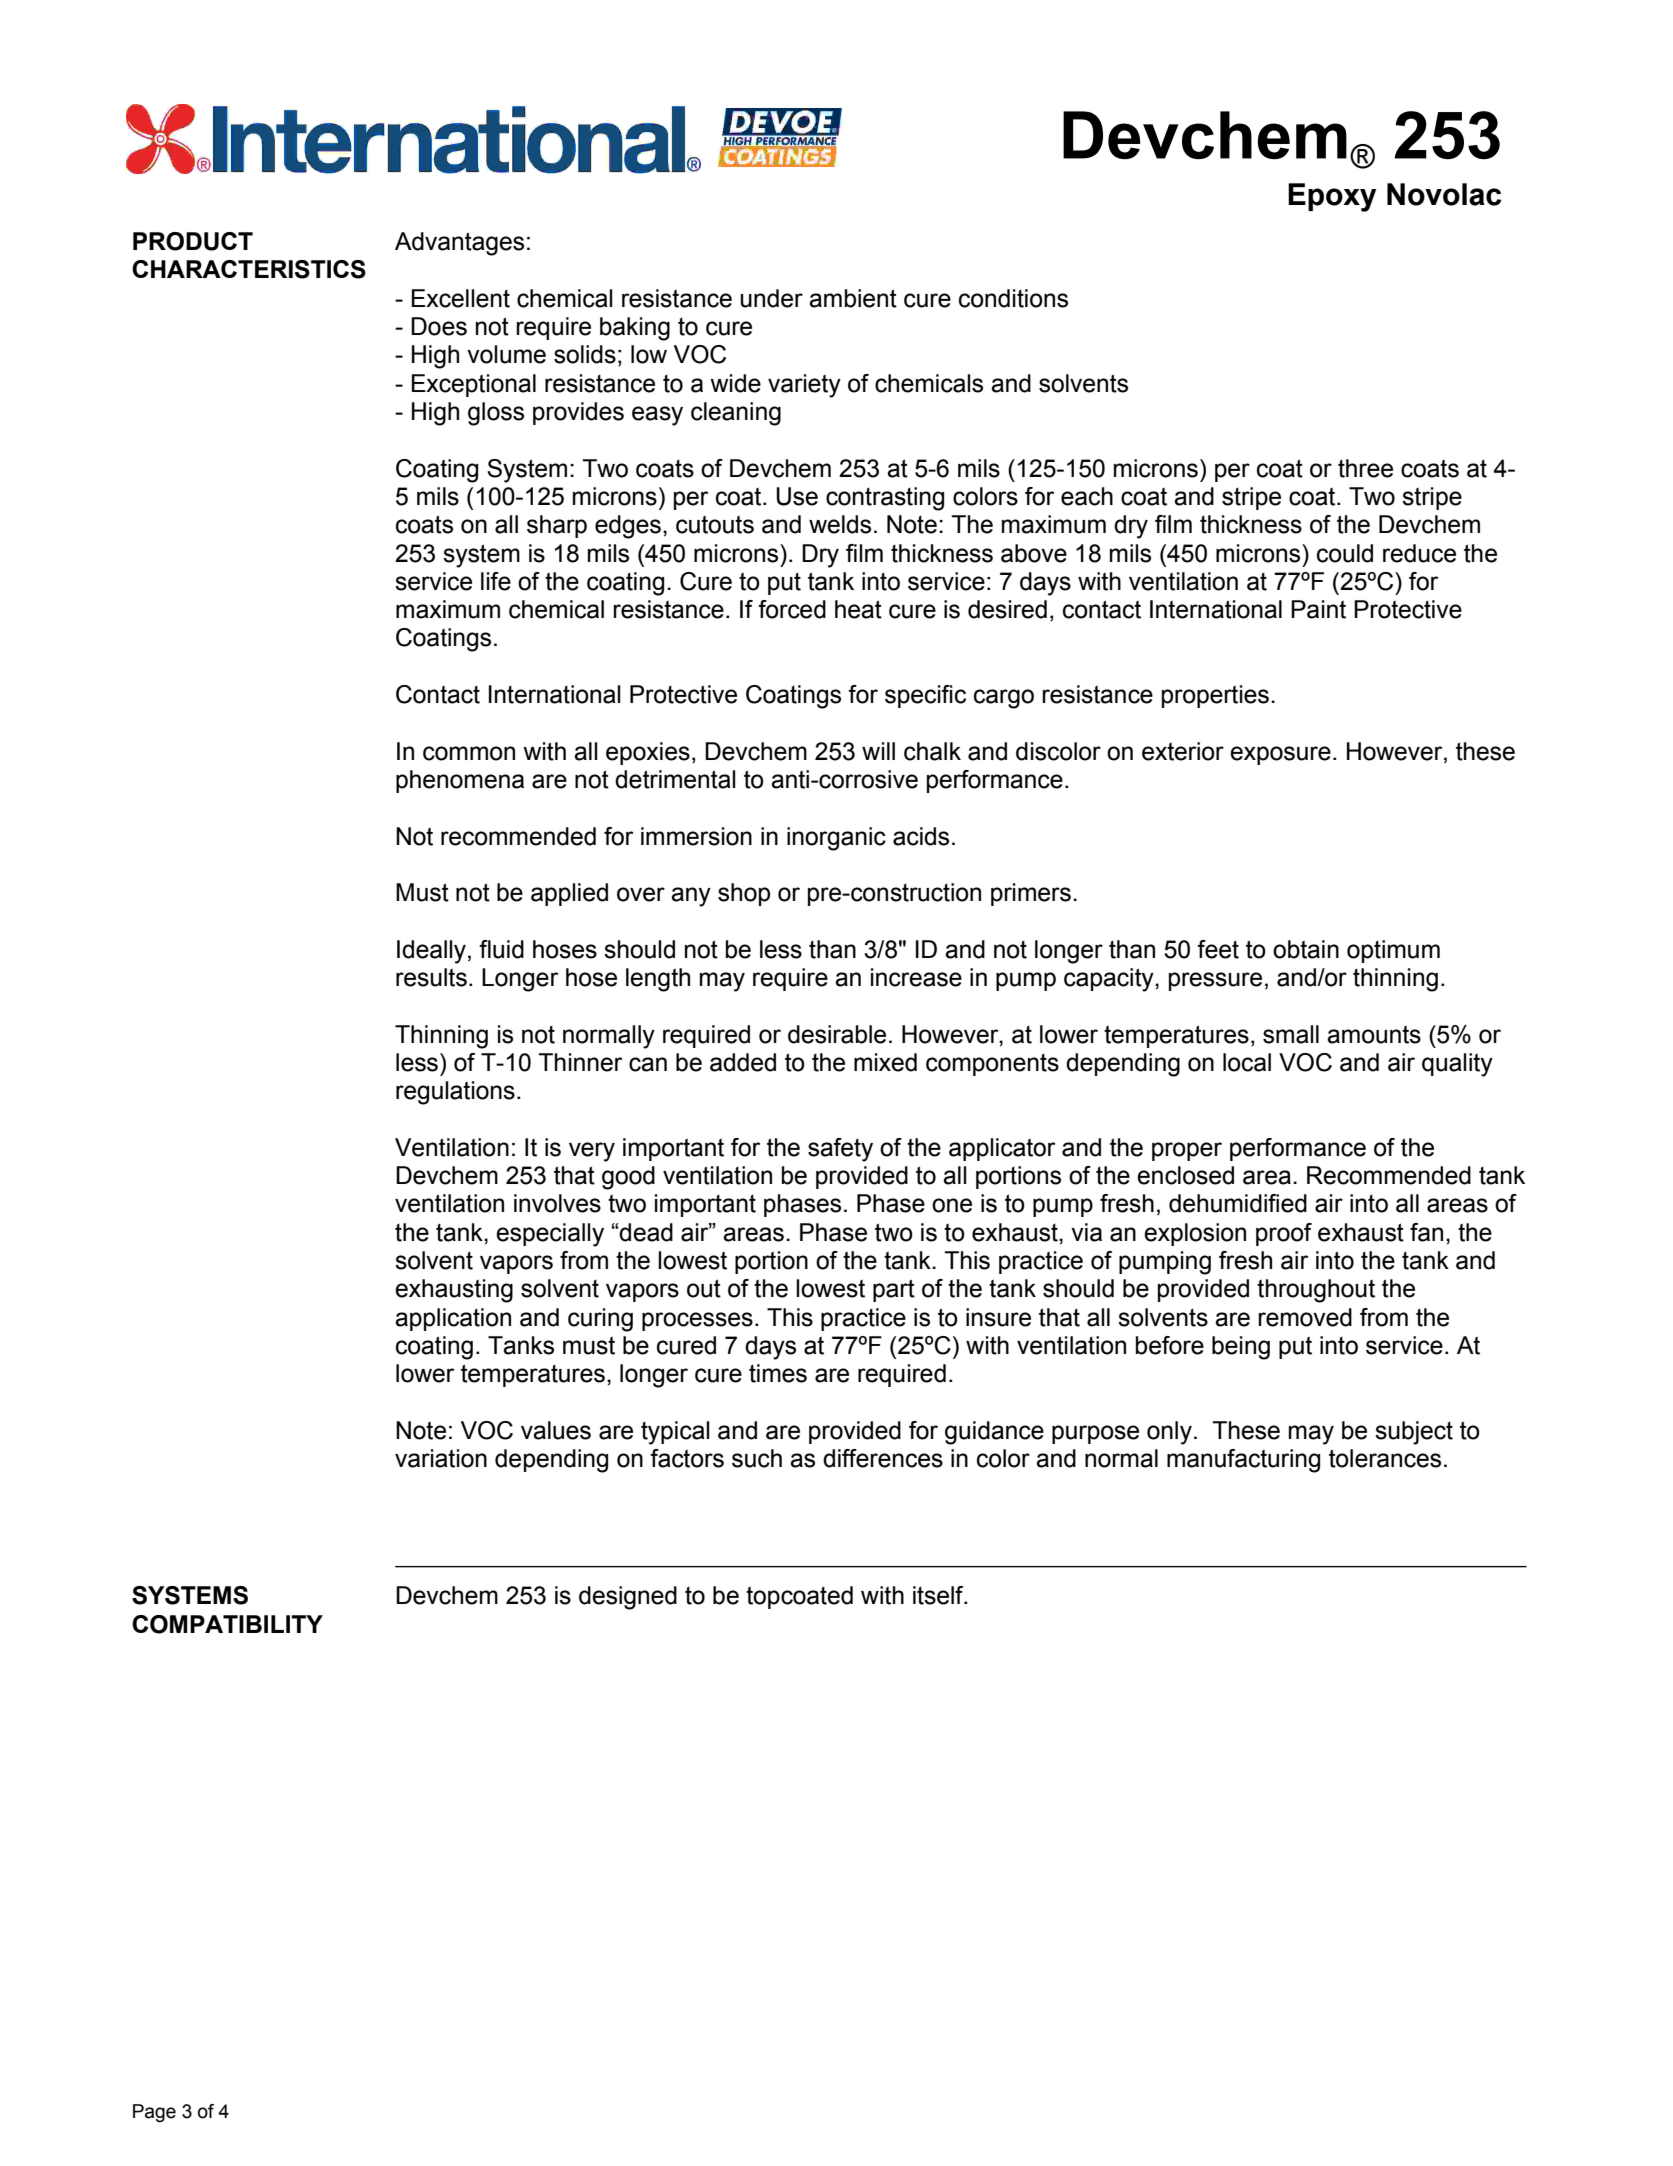  What do you see at coordinates (249, 269) in the document?
I see `CHARACTERISTICS` at bounding box center [249, 269].
